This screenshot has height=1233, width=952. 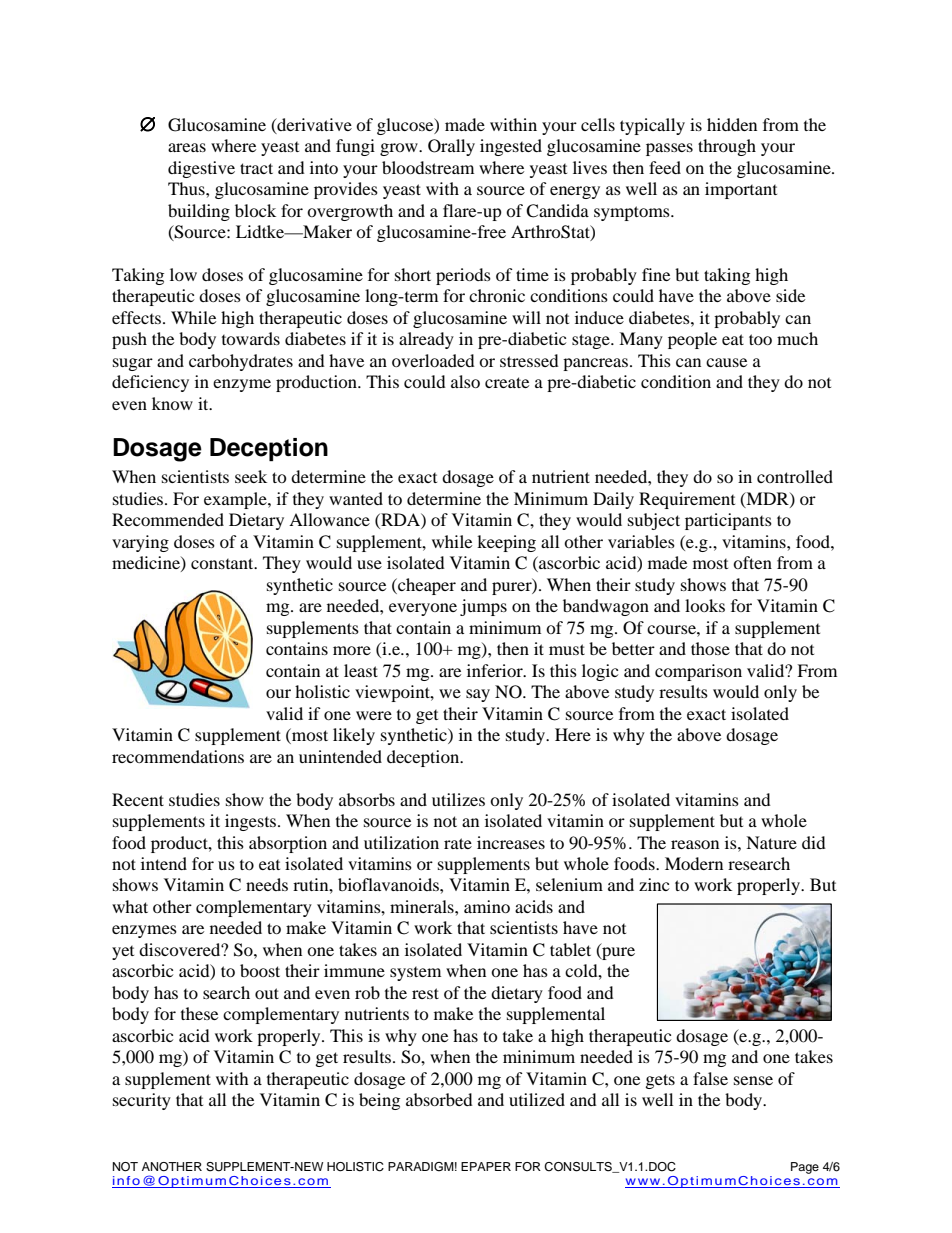 What do you see at coordinates (201, 169) in the screenshot?
I see `digestive` at bounding box center [201, 169].
